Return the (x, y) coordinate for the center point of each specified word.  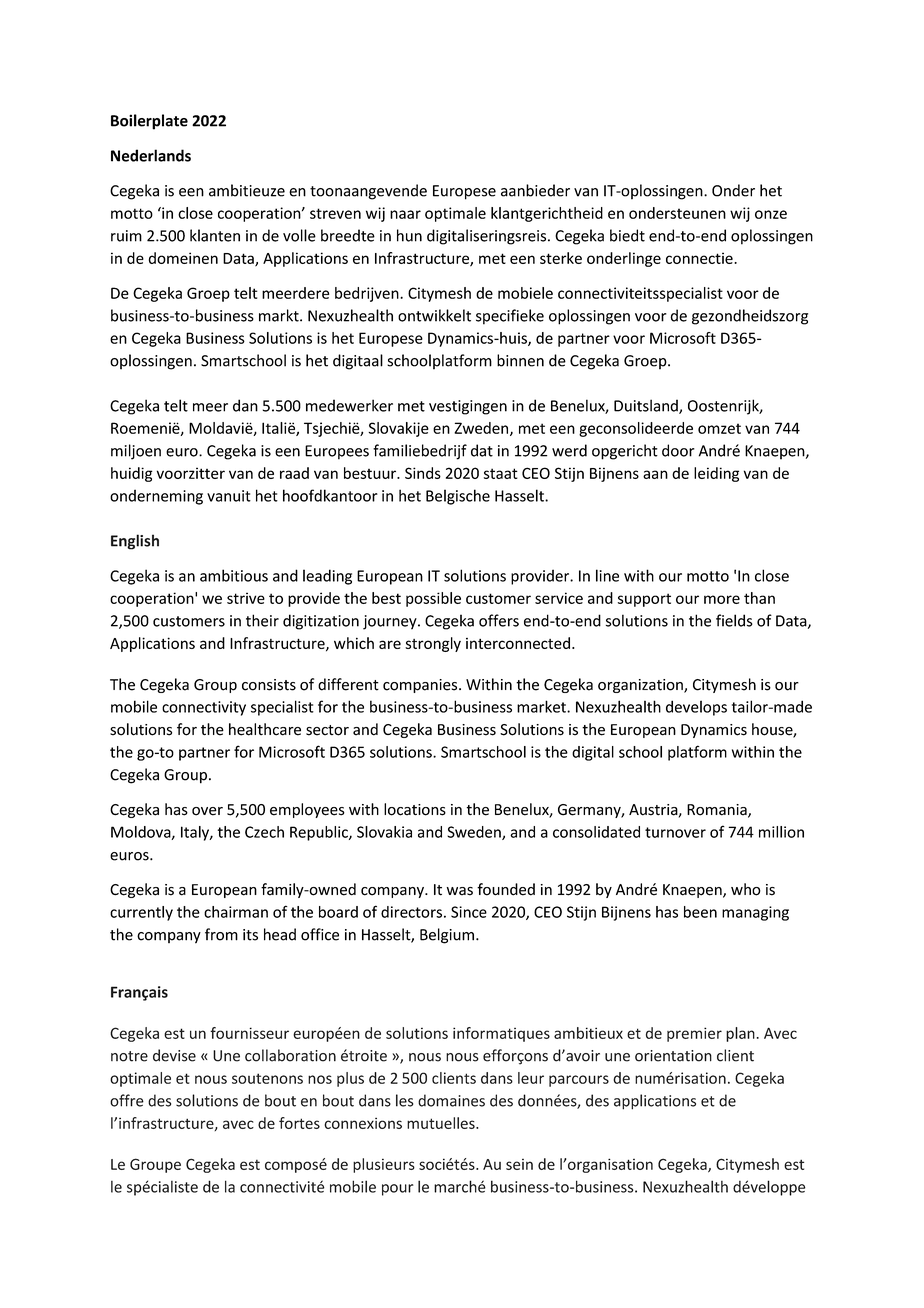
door (678, 450)
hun (409, 235)
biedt (627, 235)
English (135, 542)
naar (405, 214)
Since (469, 912)
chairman (236, 912)
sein (519, 1164)
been (700, 912)
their (262, 620)
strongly (433, 644)
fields (734, 620)
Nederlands (151, 155)
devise (174, 1055)
